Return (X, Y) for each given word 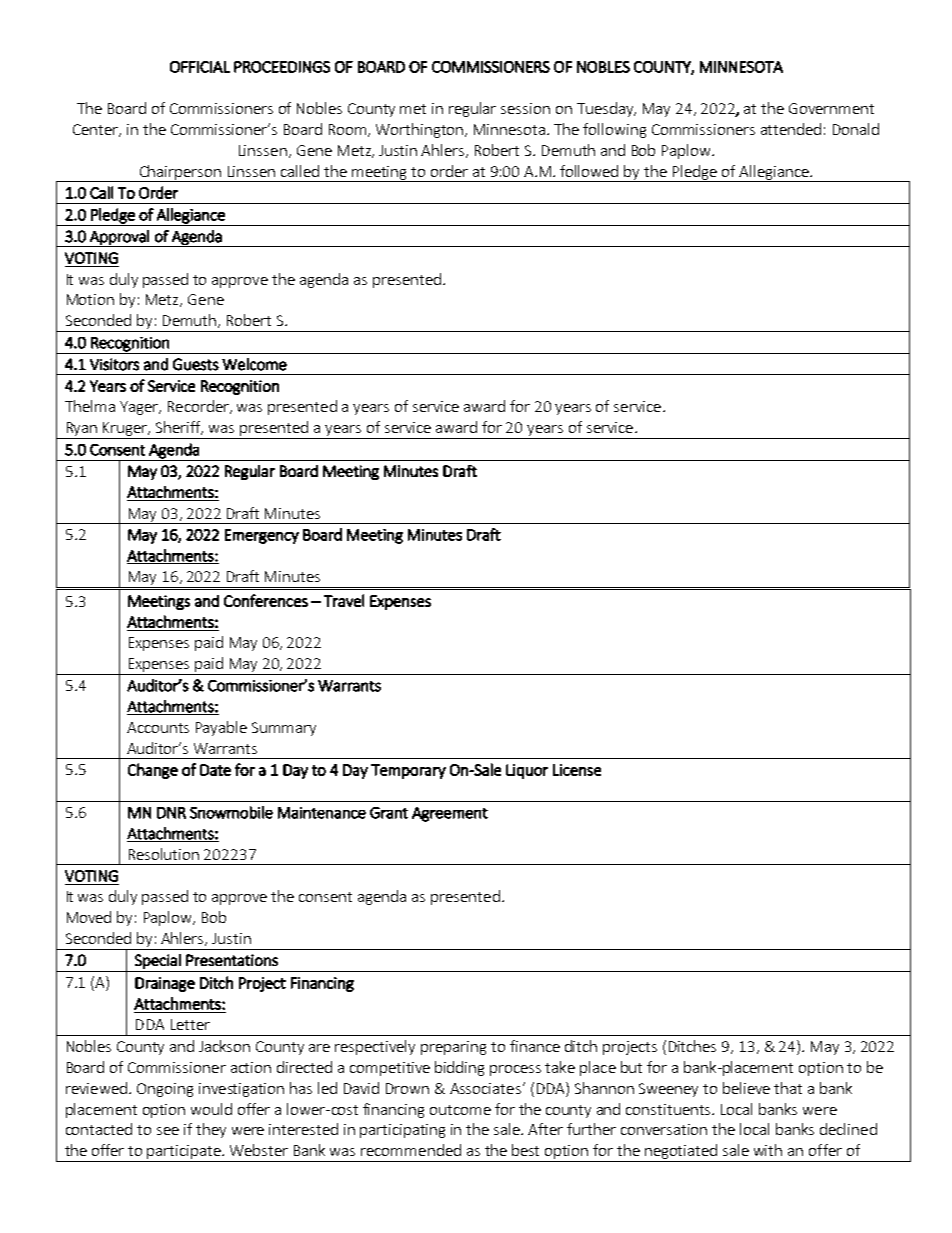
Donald (856, 129)
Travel (344, 600)
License (577, 770)
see (168, 1131)
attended (791, 129)
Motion (90, 299)
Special (158, 961)
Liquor (527, 771)
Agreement (450, 814)
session (525, 108)
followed (589, 171)
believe (746, 1088)
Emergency (262, 536)
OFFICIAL (200, 67)
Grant (389, 813)
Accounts (158, 727)
